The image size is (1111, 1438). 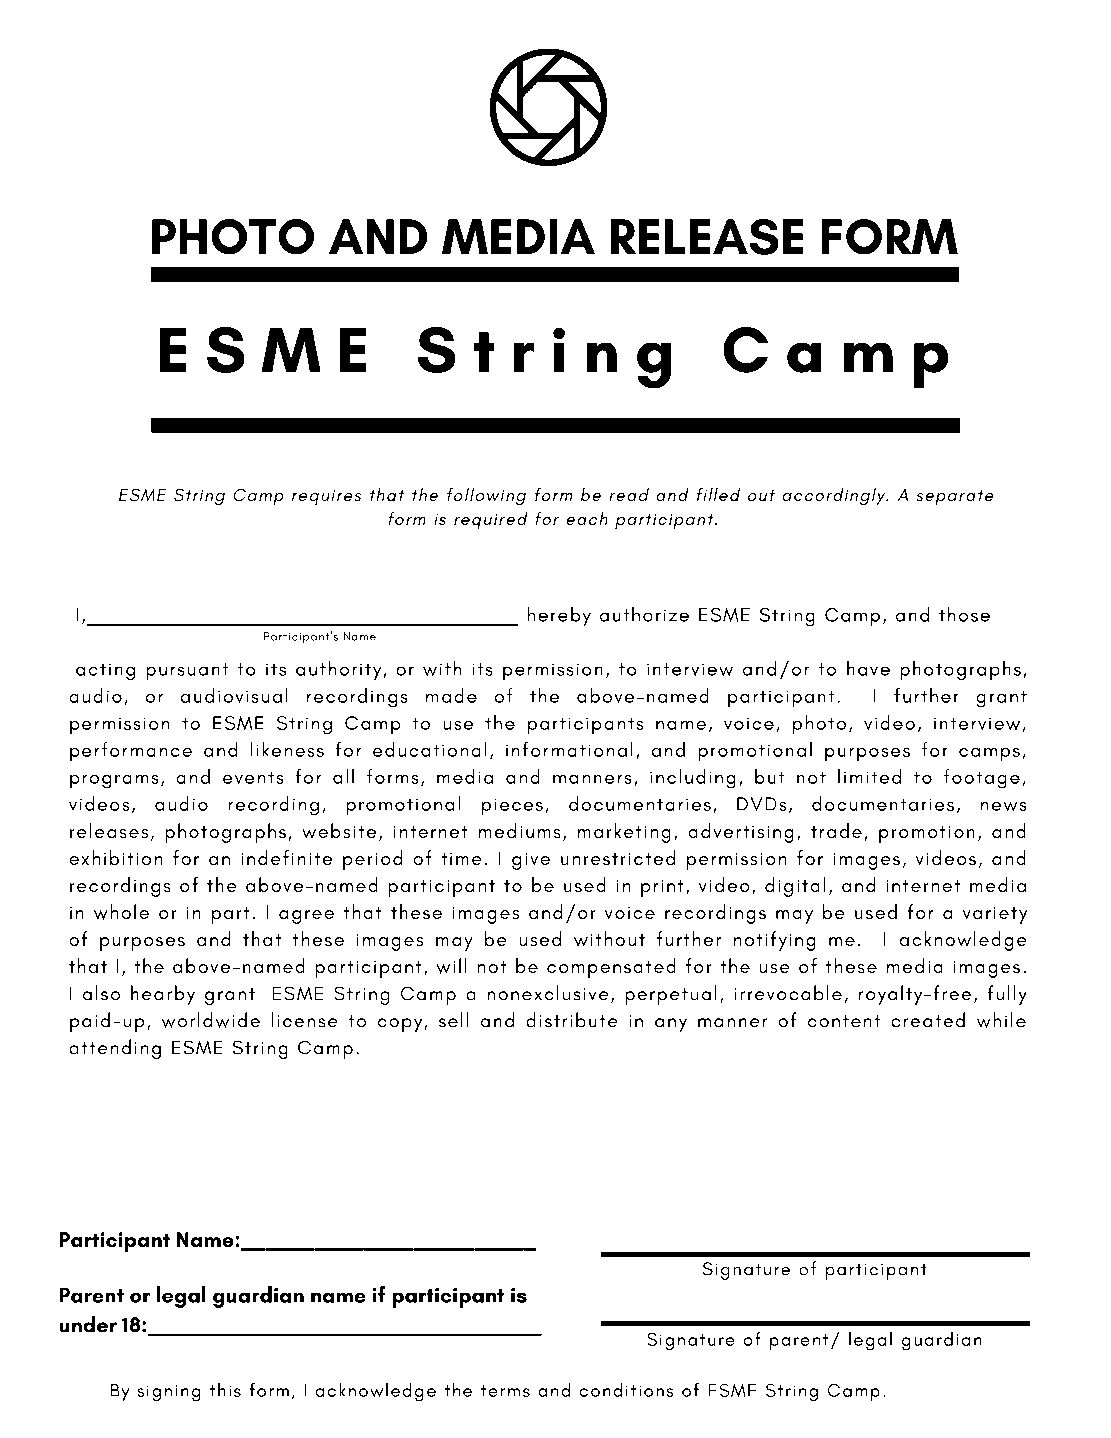 What do you see at coordinates (121, 912) in the screenshot?
I see `whole` at bounding box center [121, 912].
